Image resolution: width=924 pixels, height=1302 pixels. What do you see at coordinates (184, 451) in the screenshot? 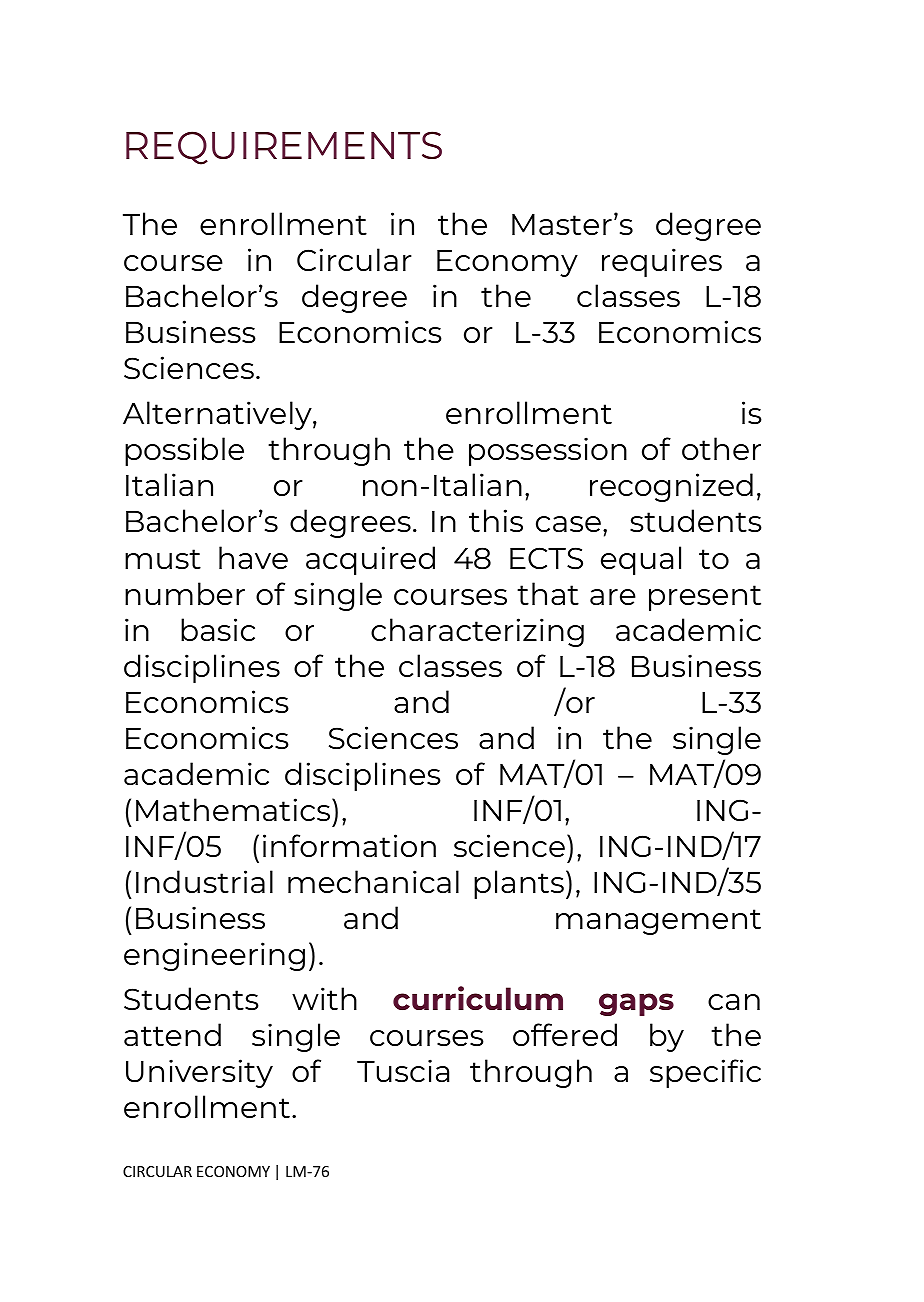
I see `possible` at bounding box center [184, 451].
